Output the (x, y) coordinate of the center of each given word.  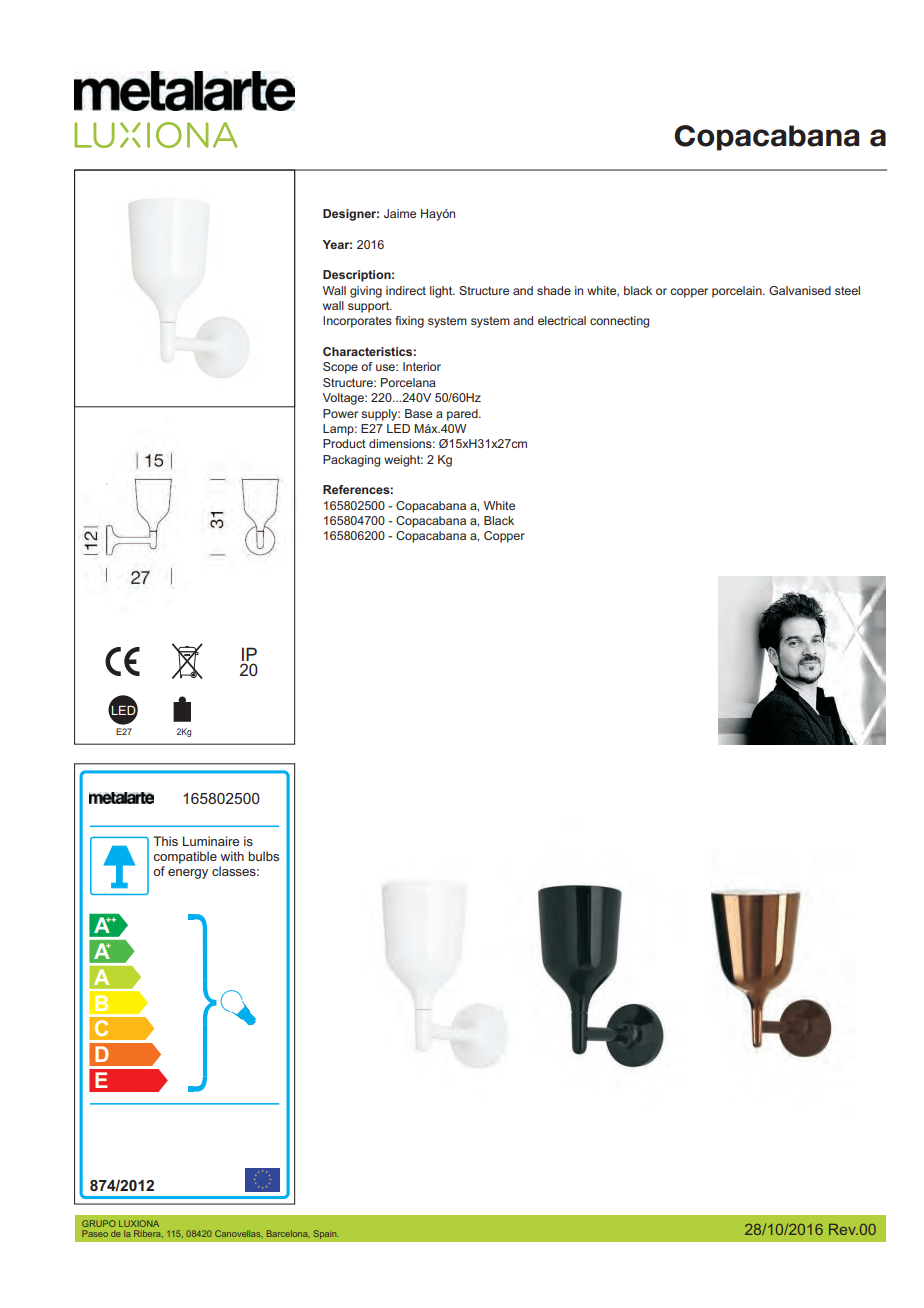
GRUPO (99, 1223)
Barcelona (288, 1233)
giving (366, 292)
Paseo (95, 1233)
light (442, 292)
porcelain (738, 292)
